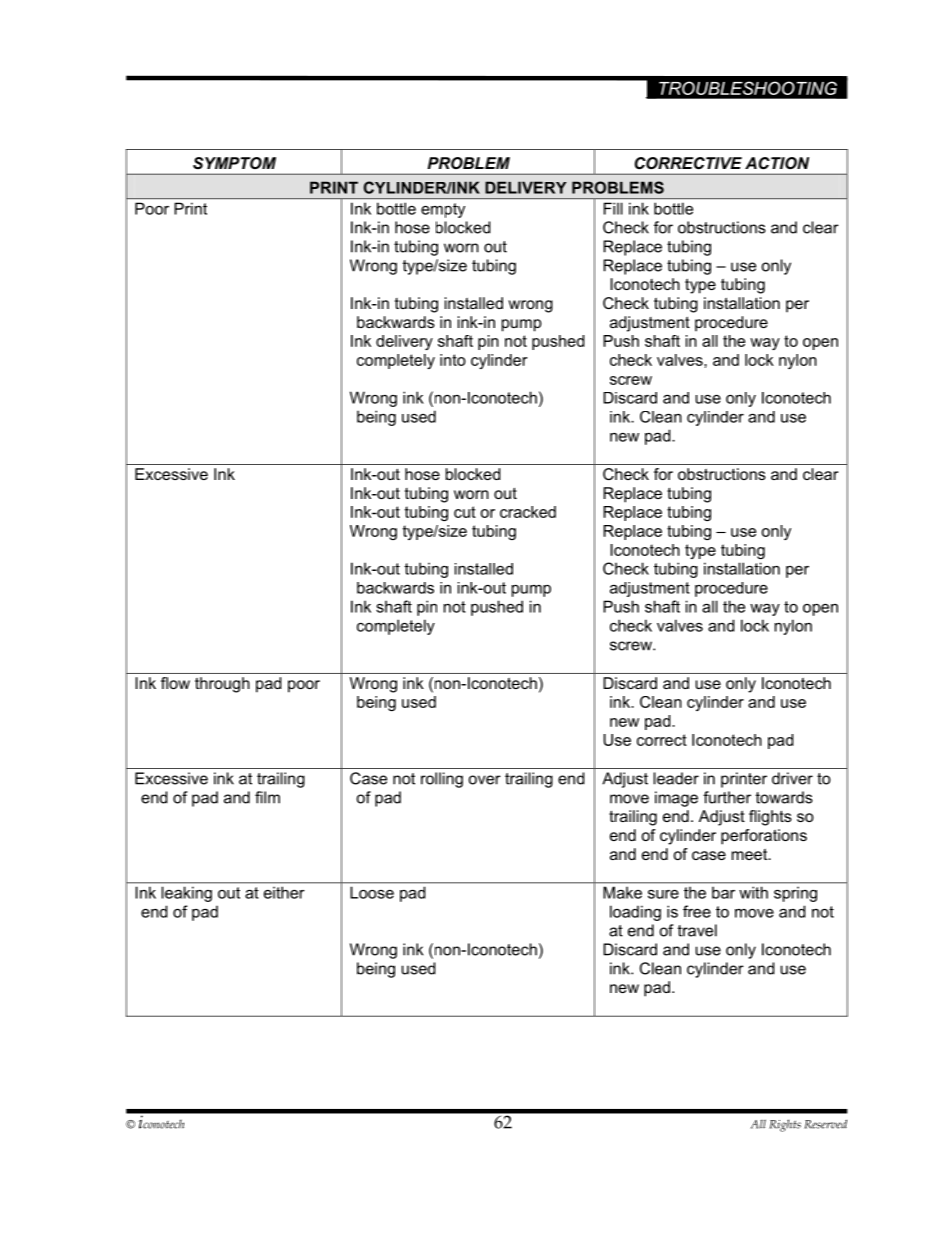 This screenshot has width=952, height=1233. What do you see at coordinates (792, 778) in the screenshot?
I see `driver` at bounding box center [792, 778].
